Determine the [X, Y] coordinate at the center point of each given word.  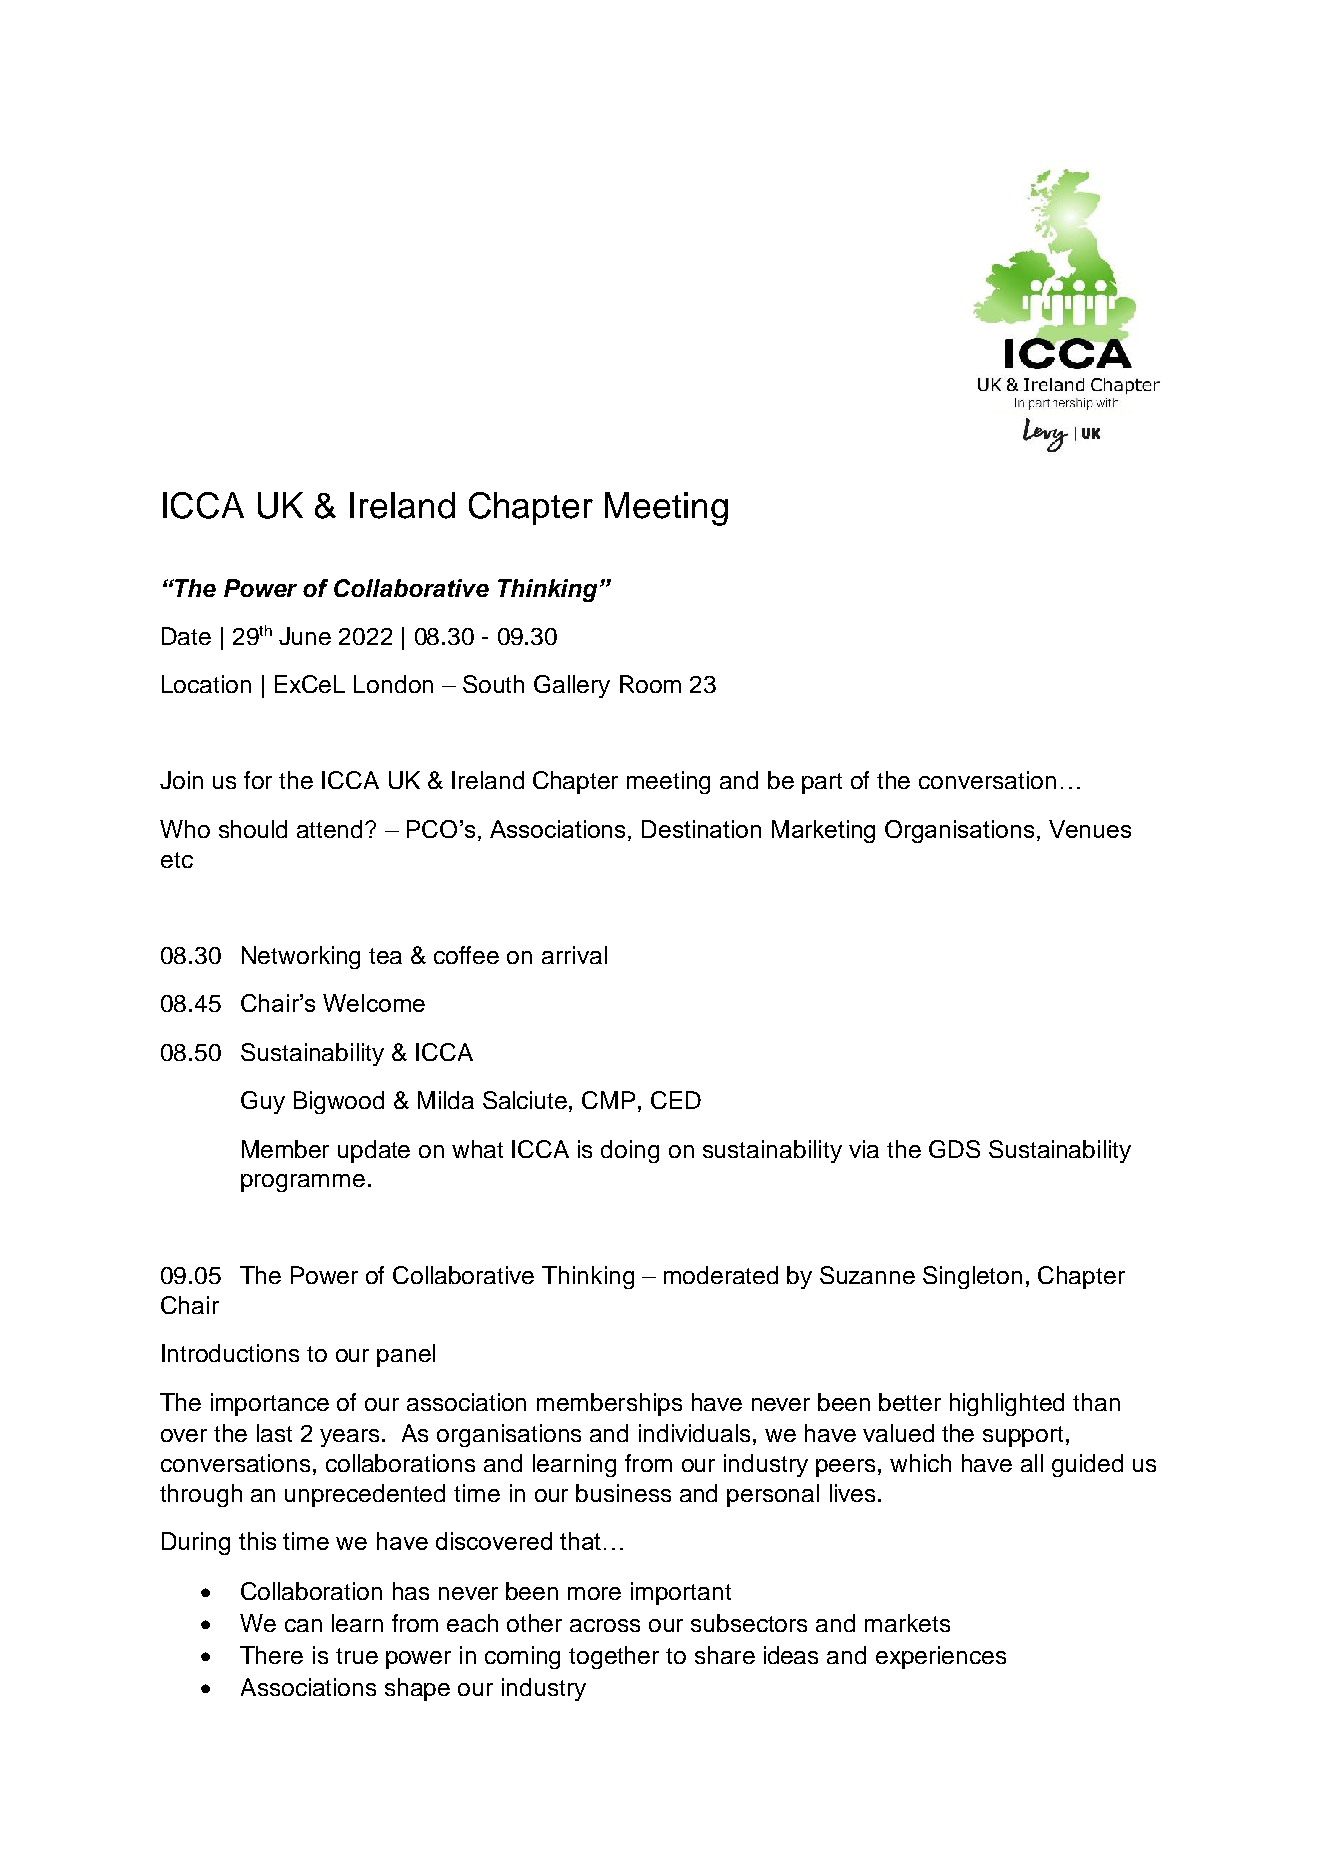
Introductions [230, 1353]
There [271, 1655]
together [614, 1657]
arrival [574, 955]
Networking [301, 957]
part [822, 783]
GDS [954, 1149]
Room [650, 684]
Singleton [972, 1277]
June [305, 636]
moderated [721, 1275]
